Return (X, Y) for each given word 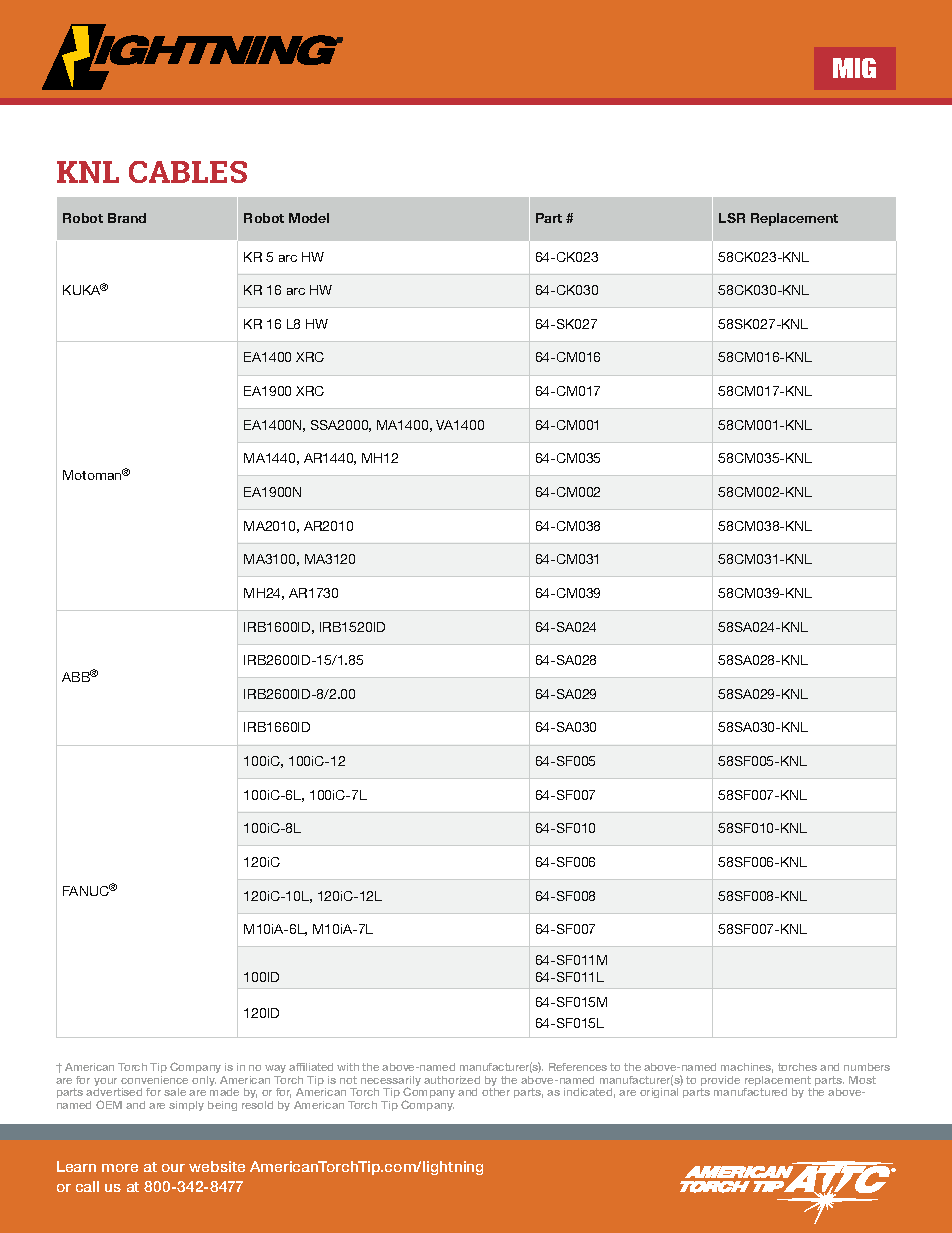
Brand (127, 218)
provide (720, 1082)
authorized (452, 1080)
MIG (854, 68)
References (578, 1067)
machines (747, 1068)
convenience (154, 1080)
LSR (732, 218)
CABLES (188, 172)
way (275, 1071)
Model (309, 218)
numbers (867, 1067)
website (217, 1166)
